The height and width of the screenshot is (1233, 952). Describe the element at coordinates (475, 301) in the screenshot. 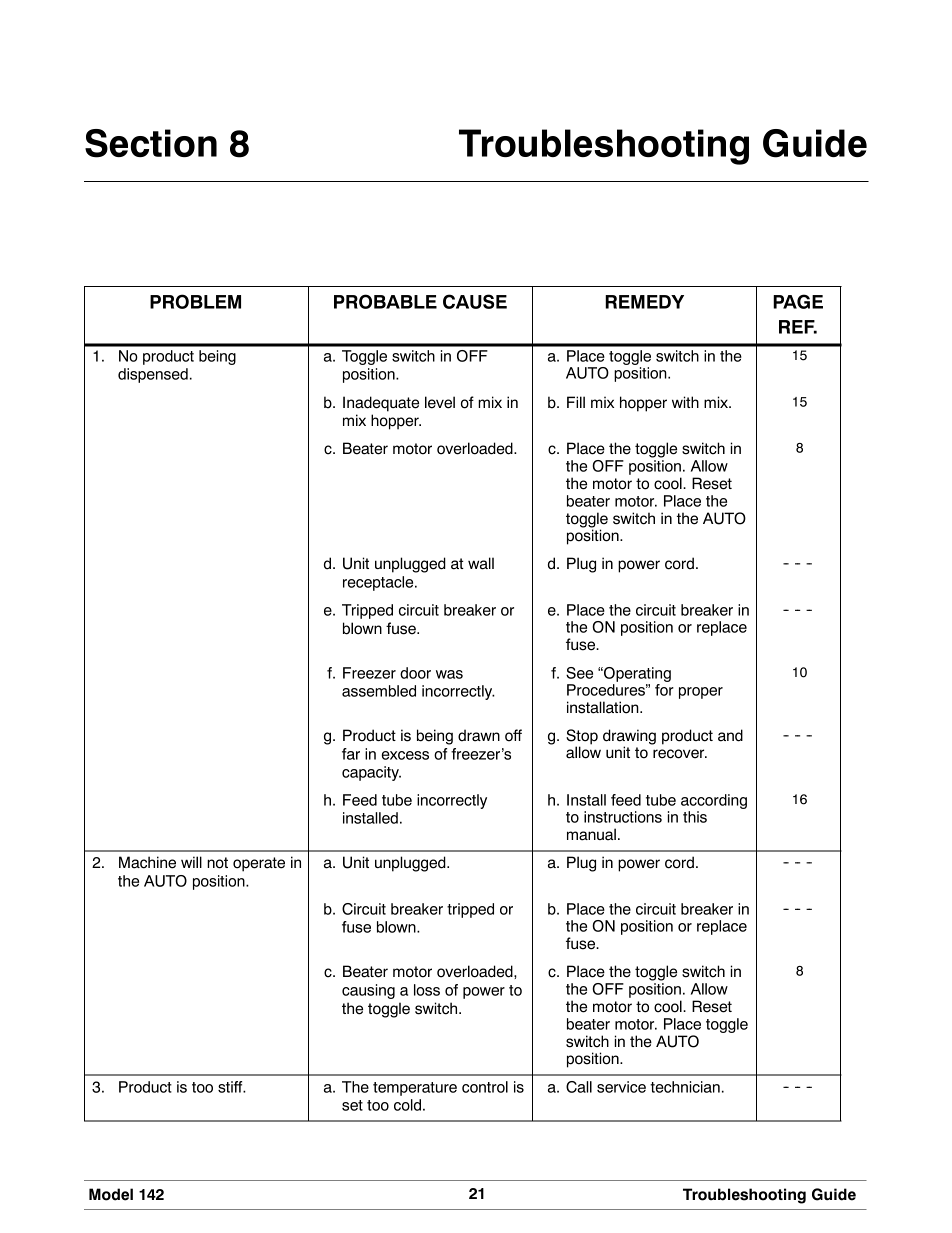

I see `CAUSE` at that location.
